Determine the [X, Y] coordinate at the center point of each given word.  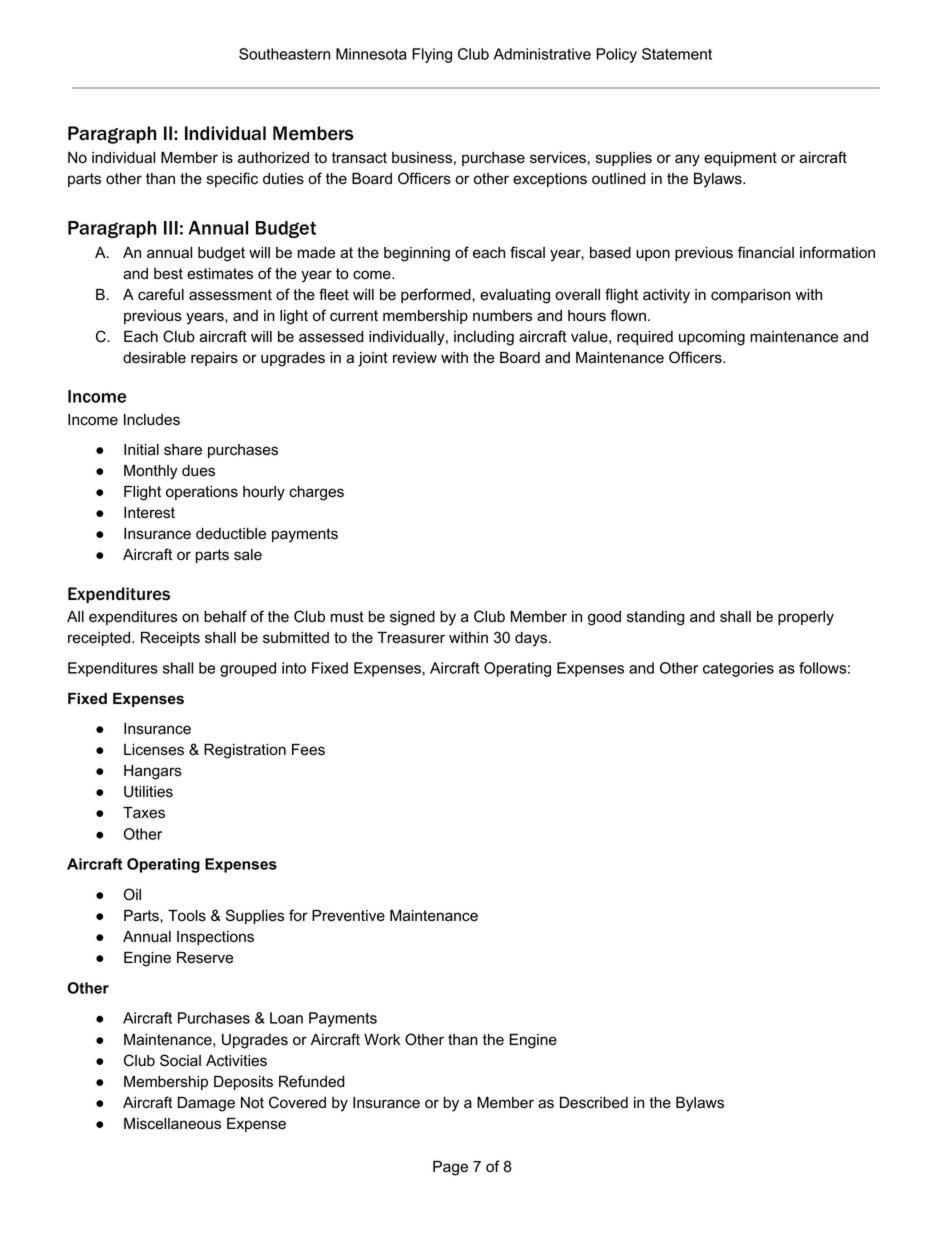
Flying [432, 55]
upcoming [712, 338]
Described [594, 1103]
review [415, 358]
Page [450, 1168]
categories [738, 669]
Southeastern [284, 54]
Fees [308, 749]
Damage [206, 1104]
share [183, 450]
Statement [677, 54]
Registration [245, 751]
